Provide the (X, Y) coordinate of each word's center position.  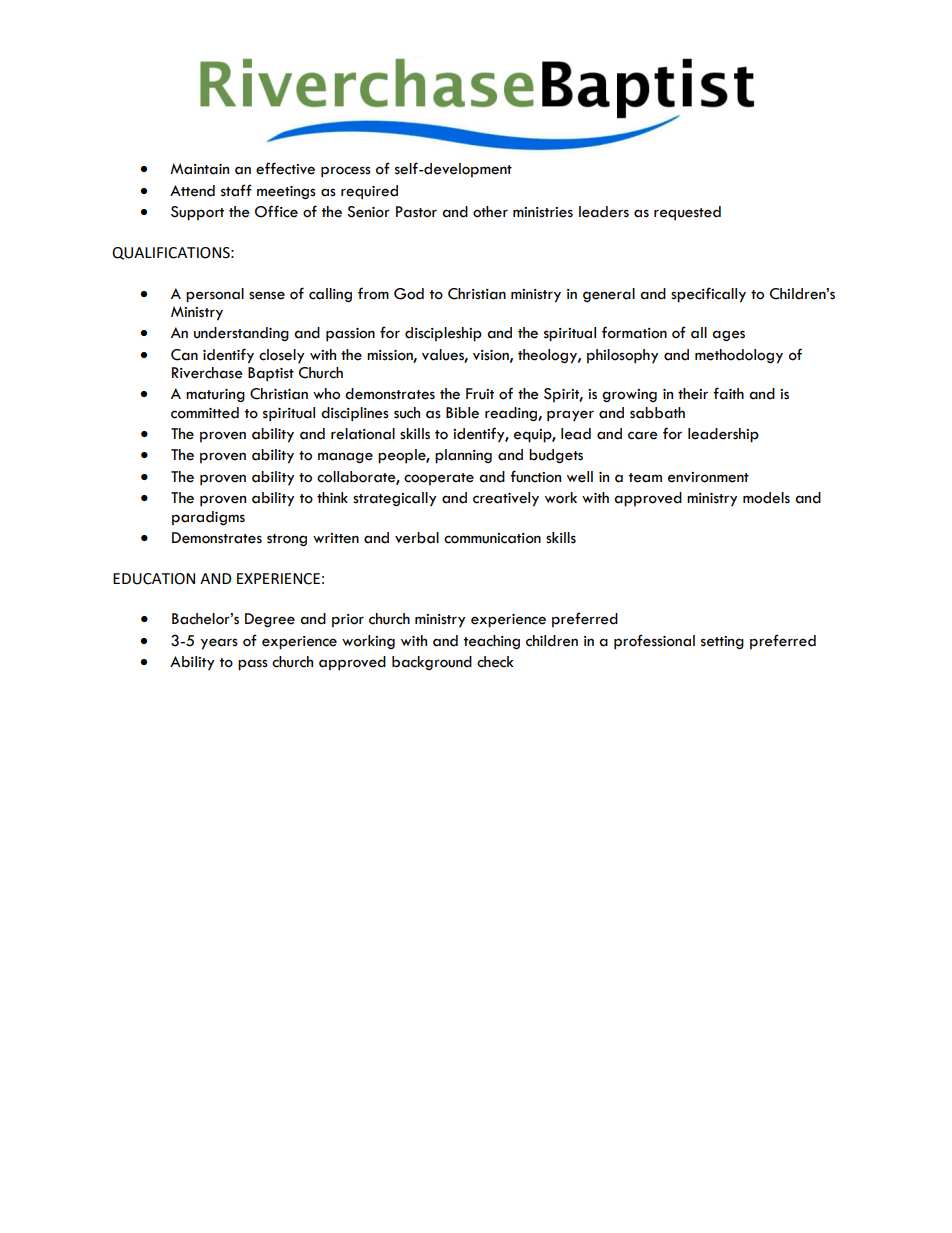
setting (722, 643)
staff (236, 190)
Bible (462, 413)
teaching (492, 642)
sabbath (657, 413)
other (490, 212)
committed (205, 413)
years (219, 644)
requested (687, 213)
